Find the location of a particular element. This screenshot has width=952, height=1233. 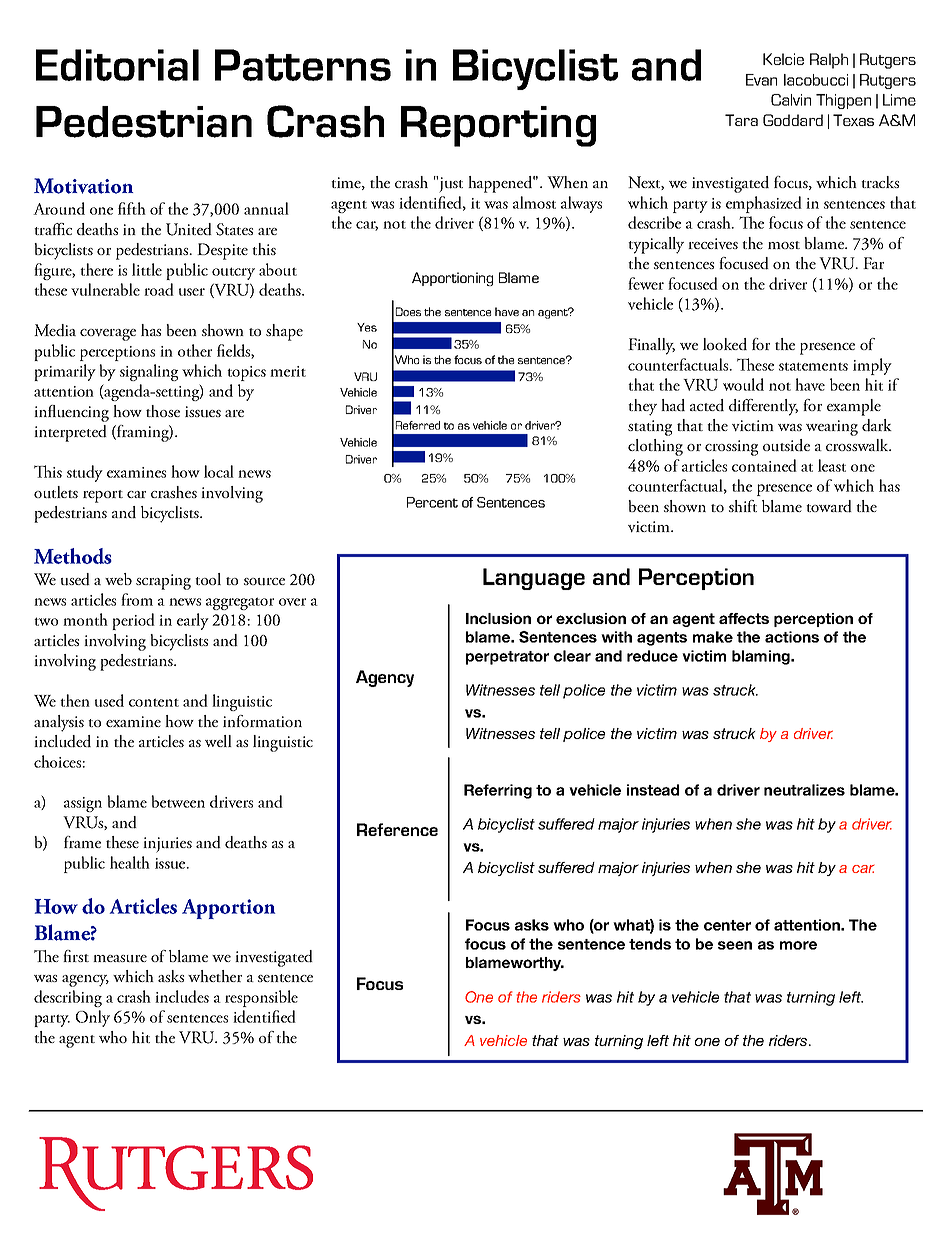

tends is located at coordinates (650, 944).
